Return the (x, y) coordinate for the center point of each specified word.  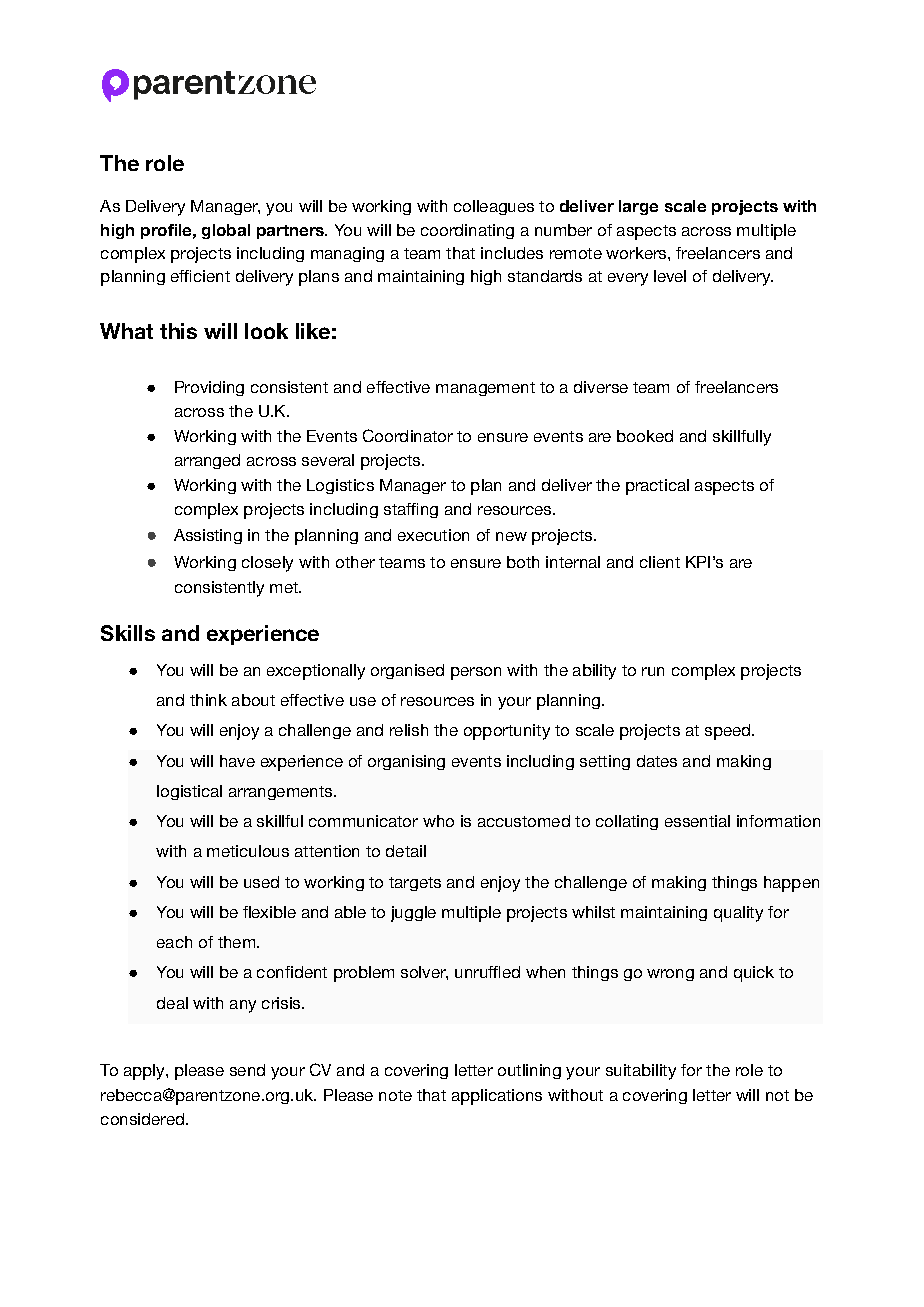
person (476, 673)
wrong (670, 975)
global (226, 231)
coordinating (467, 231)
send (247, 1070)
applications (497, 1097)
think (208, 700)
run (653, 671)
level (670, 276)
